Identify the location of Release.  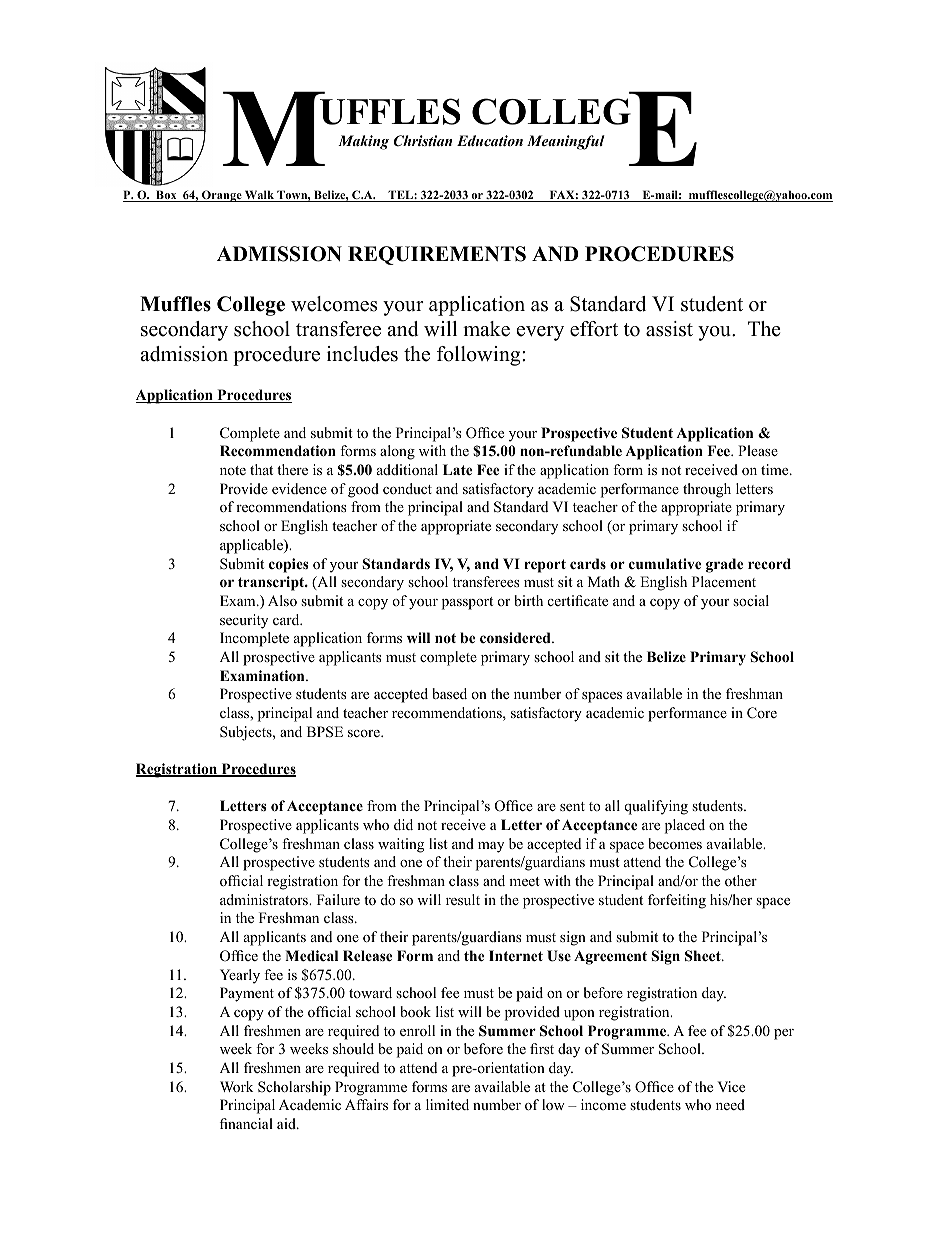
(367, 955).
